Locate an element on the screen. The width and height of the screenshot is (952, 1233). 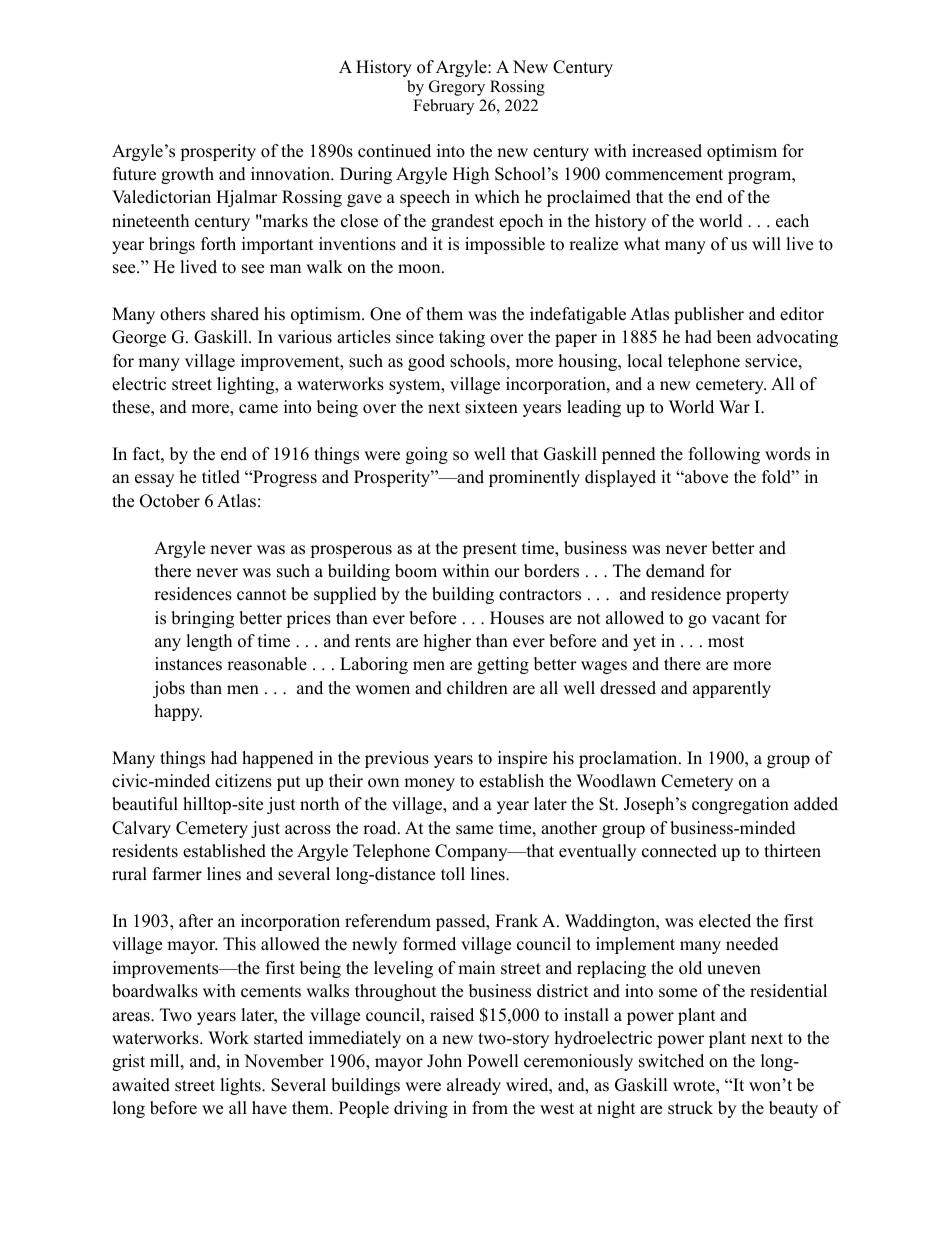
farmer is located at coordinates (177, 874).
